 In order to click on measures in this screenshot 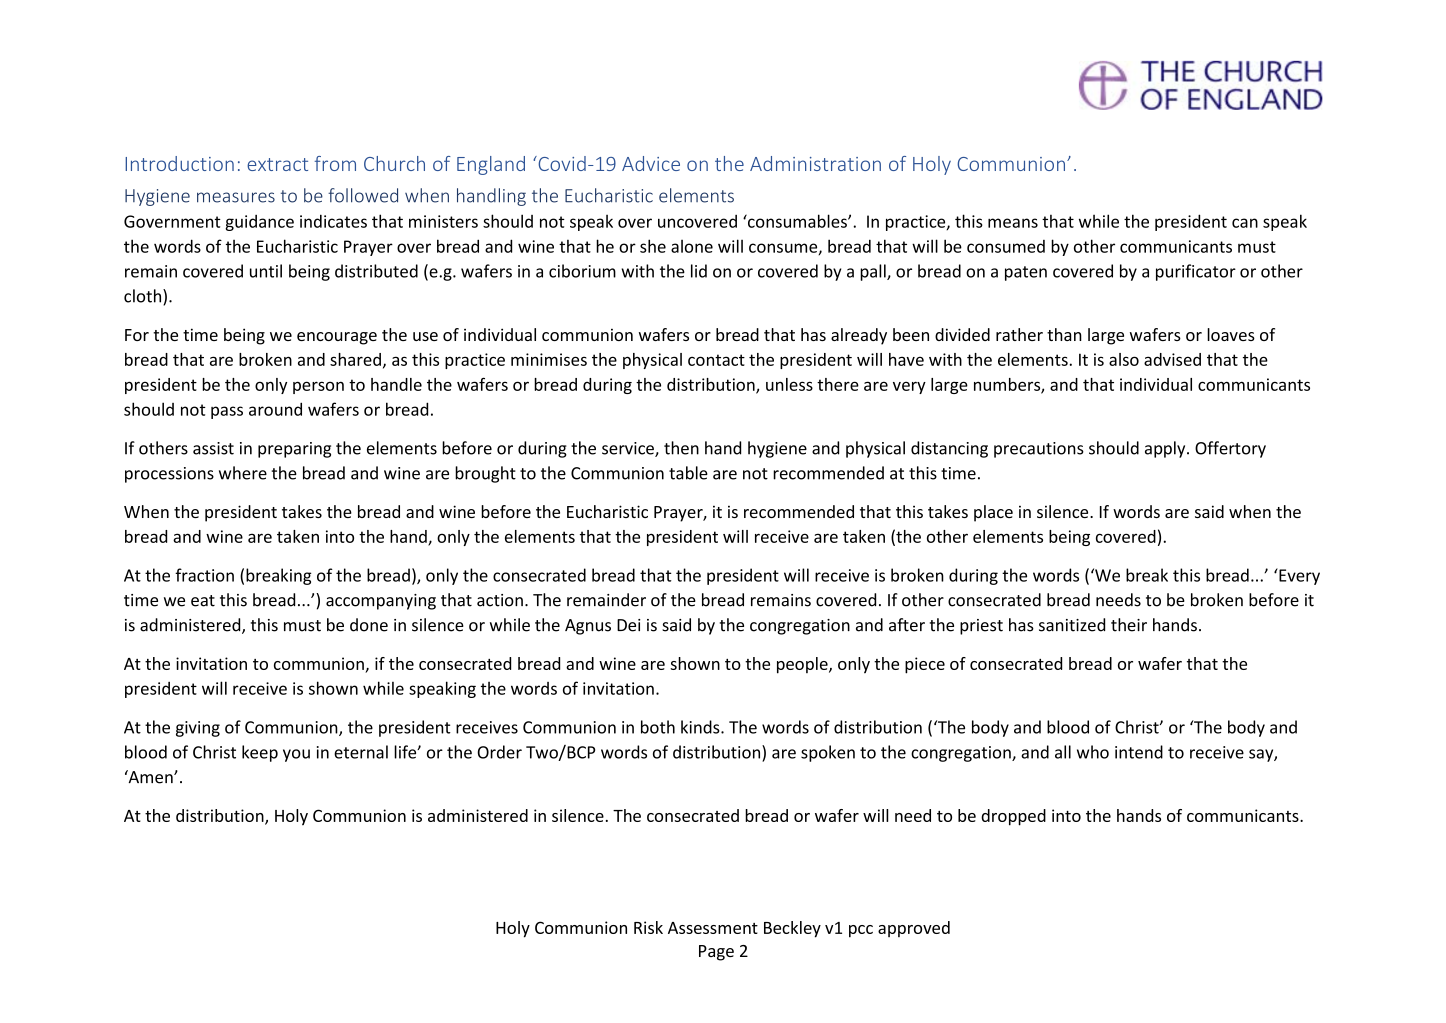, I will do `click(236, 197)`.
